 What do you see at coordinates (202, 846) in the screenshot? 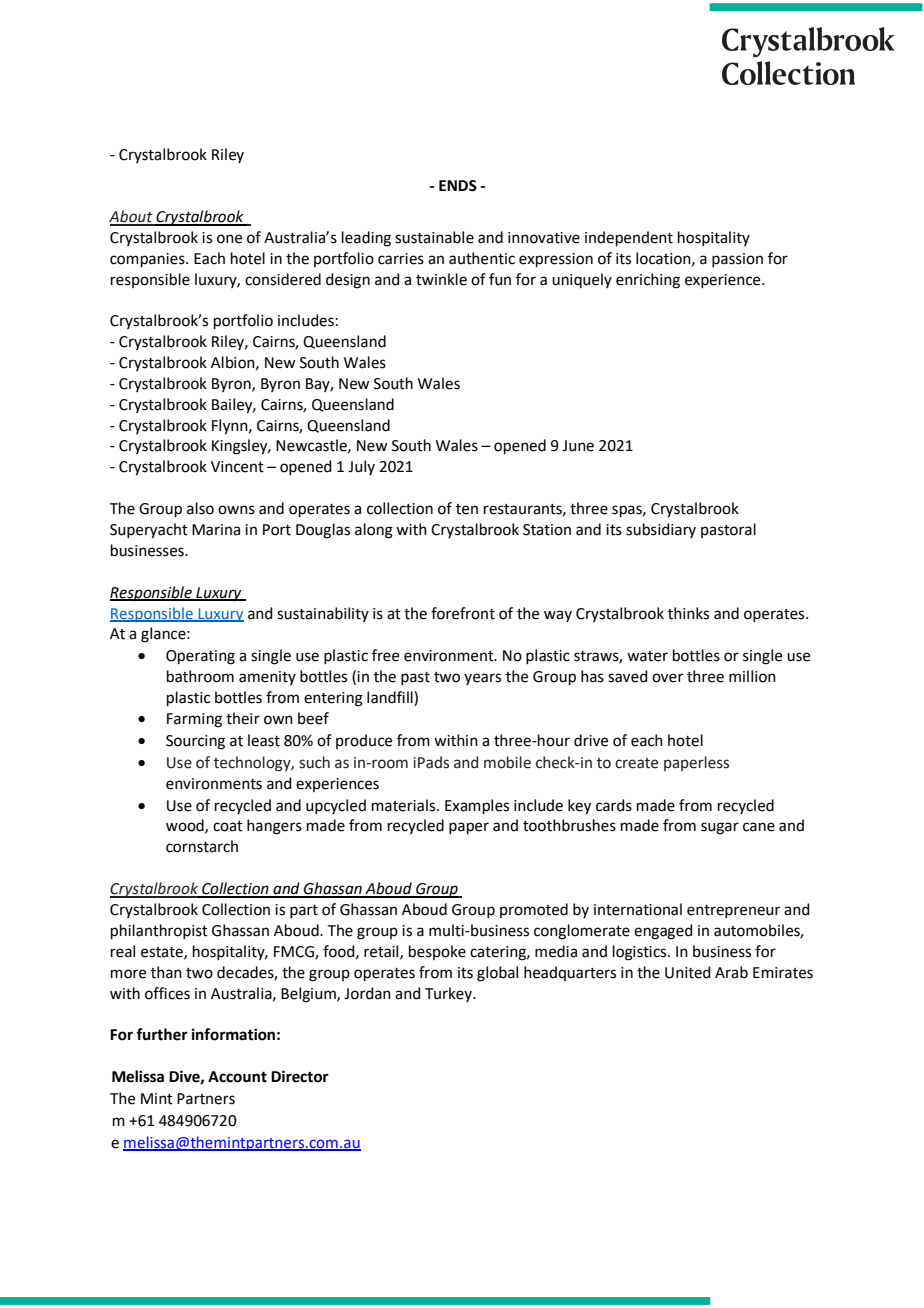
I see `cornstarch` at bounding box center [202, 846].
